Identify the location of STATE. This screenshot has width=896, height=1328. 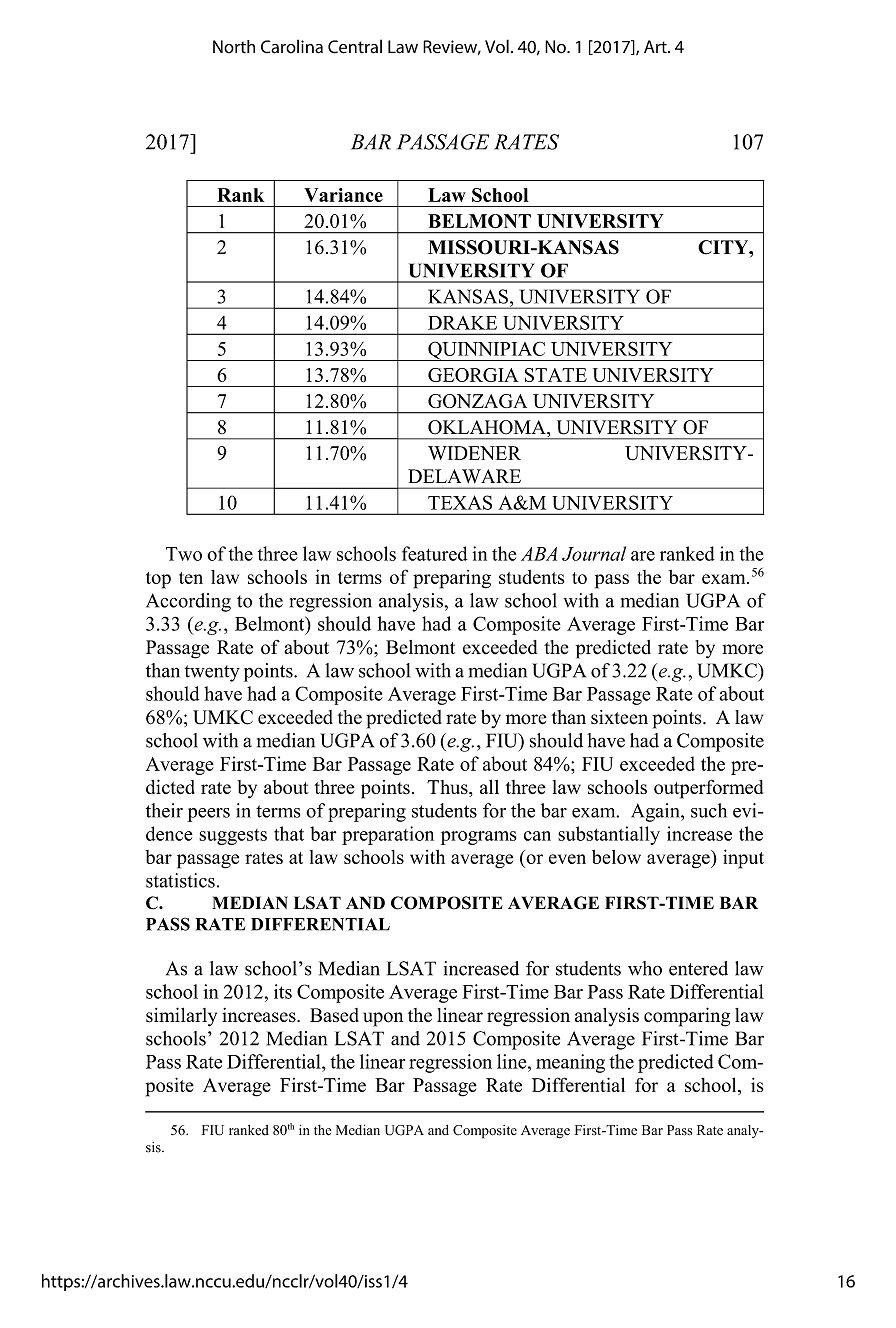
(556, 375).
